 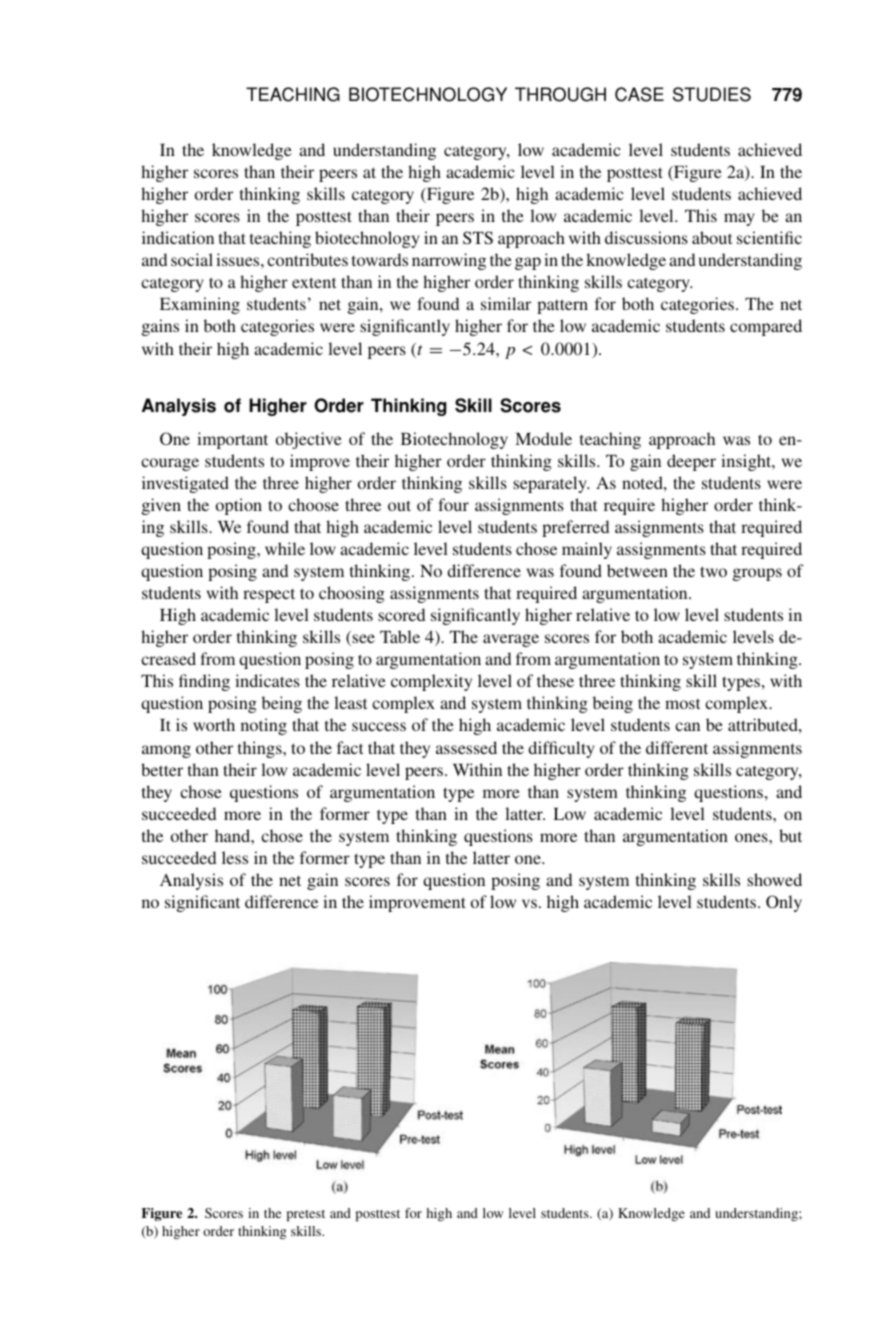 I want to click on similar, so click(x=506, y=303).
